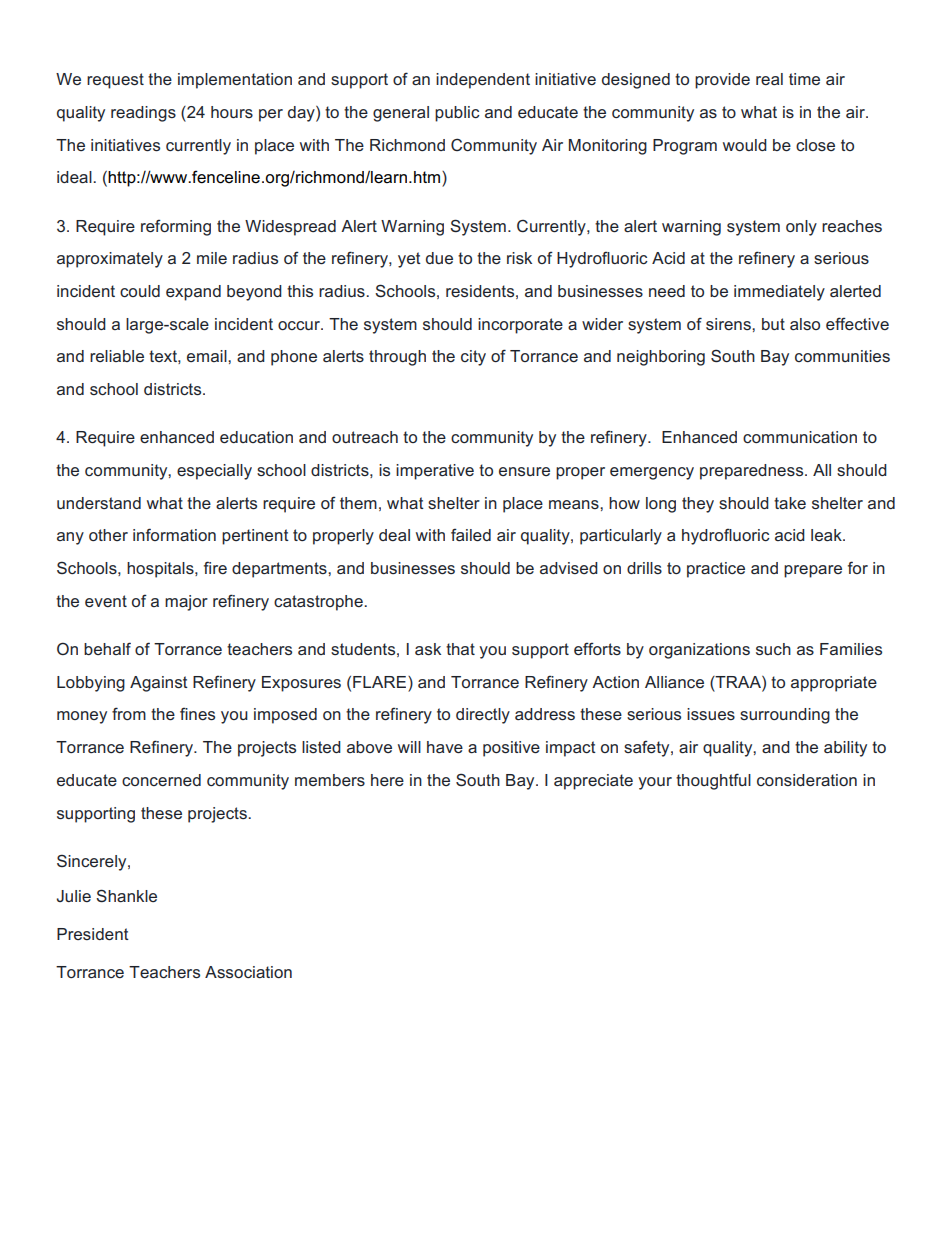 This document has height=1233, width=952. What do you see at coordinates (790, 503) in the document?
I see `take` at bounding box center [790, 503].
